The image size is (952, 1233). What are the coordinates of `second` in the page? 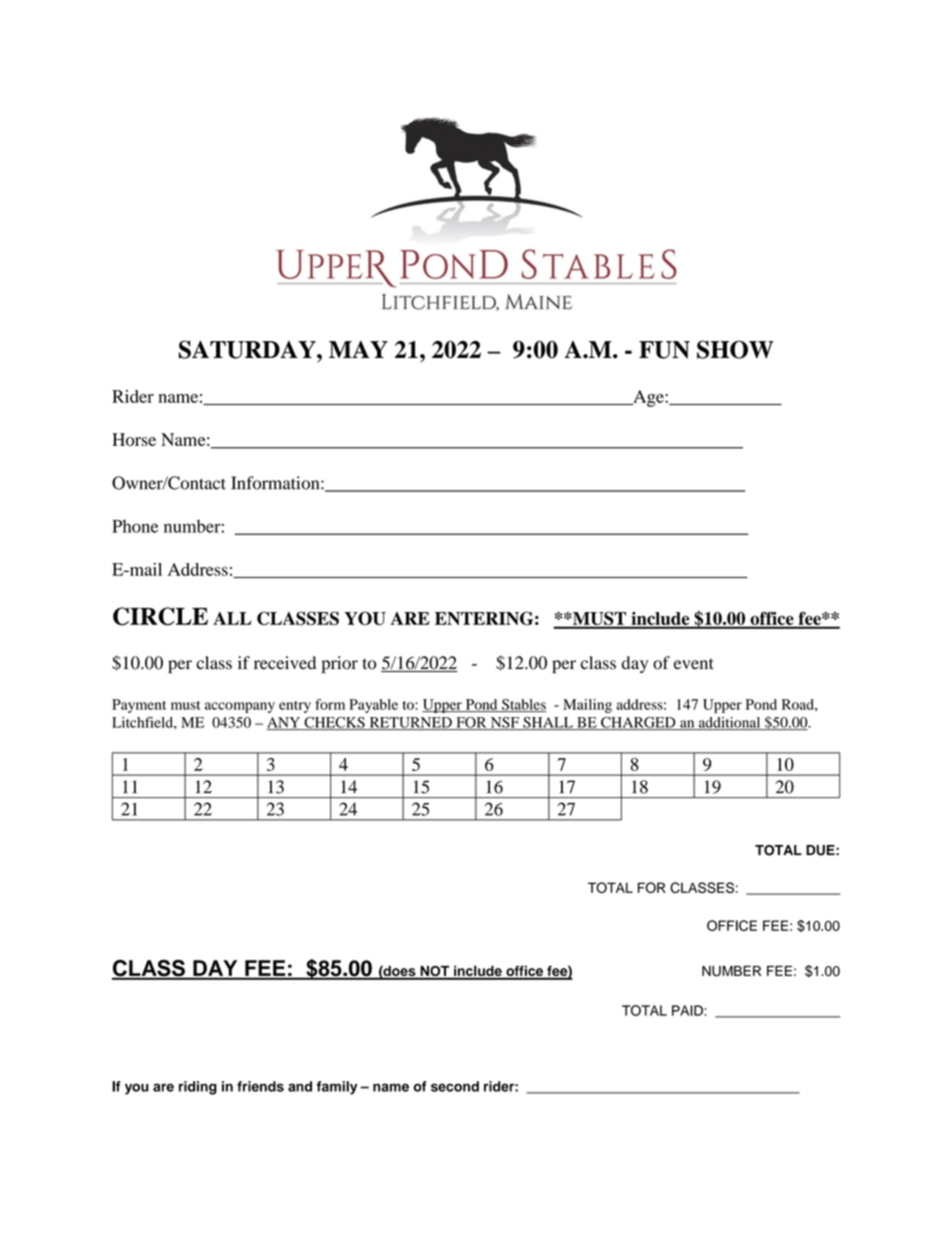 It's located at (455, 1086).
